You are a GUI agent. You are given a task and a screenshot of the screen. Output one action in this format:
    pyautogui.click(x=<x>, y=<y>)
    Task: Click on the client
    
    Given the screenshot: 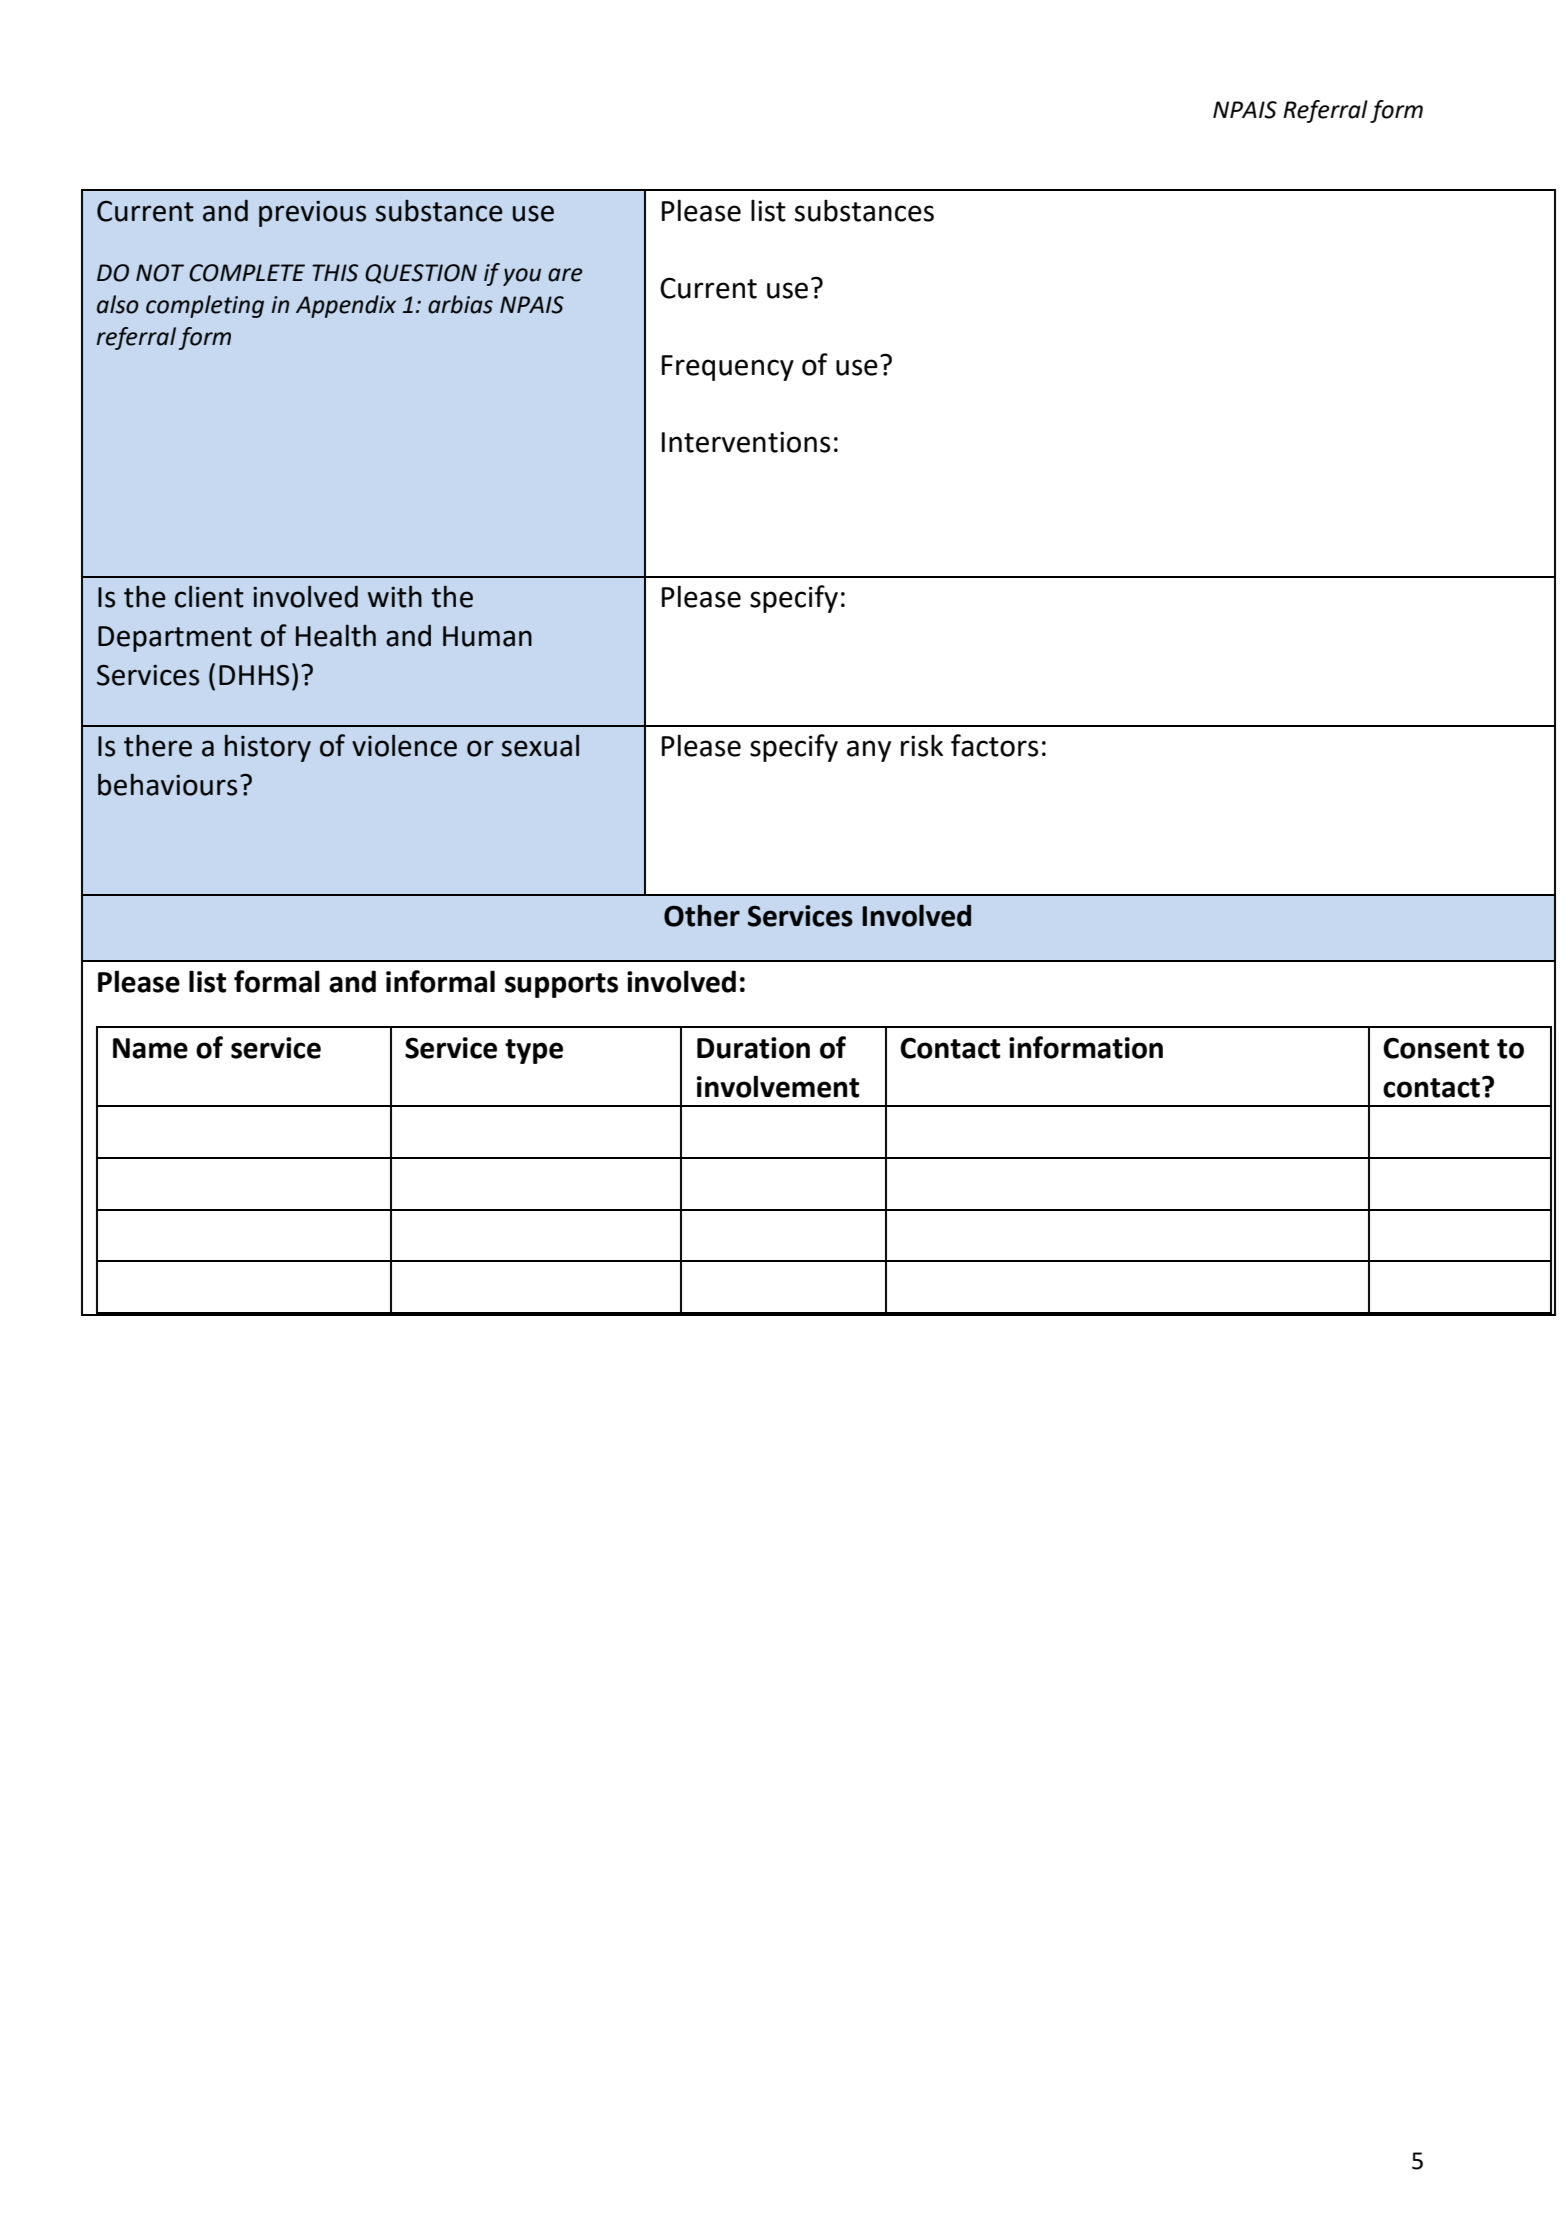 What is the action you would take?
    pyautogui.click(x=209, y=596)
